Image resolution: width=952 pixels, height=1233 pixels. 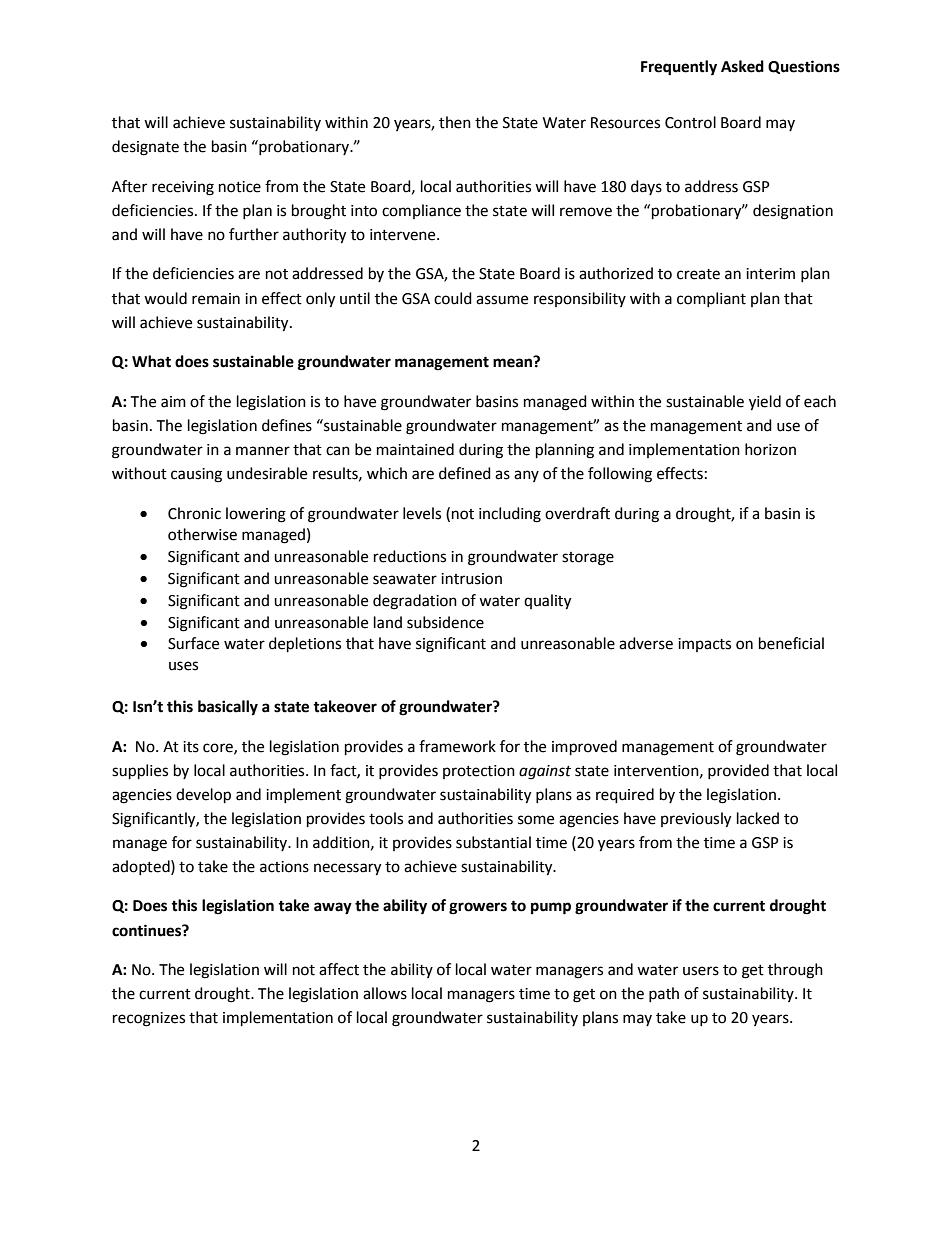 What do you see at coordinates (588, 559) in the screenshot?
I see `storage` at bounding box center [588, 559].
